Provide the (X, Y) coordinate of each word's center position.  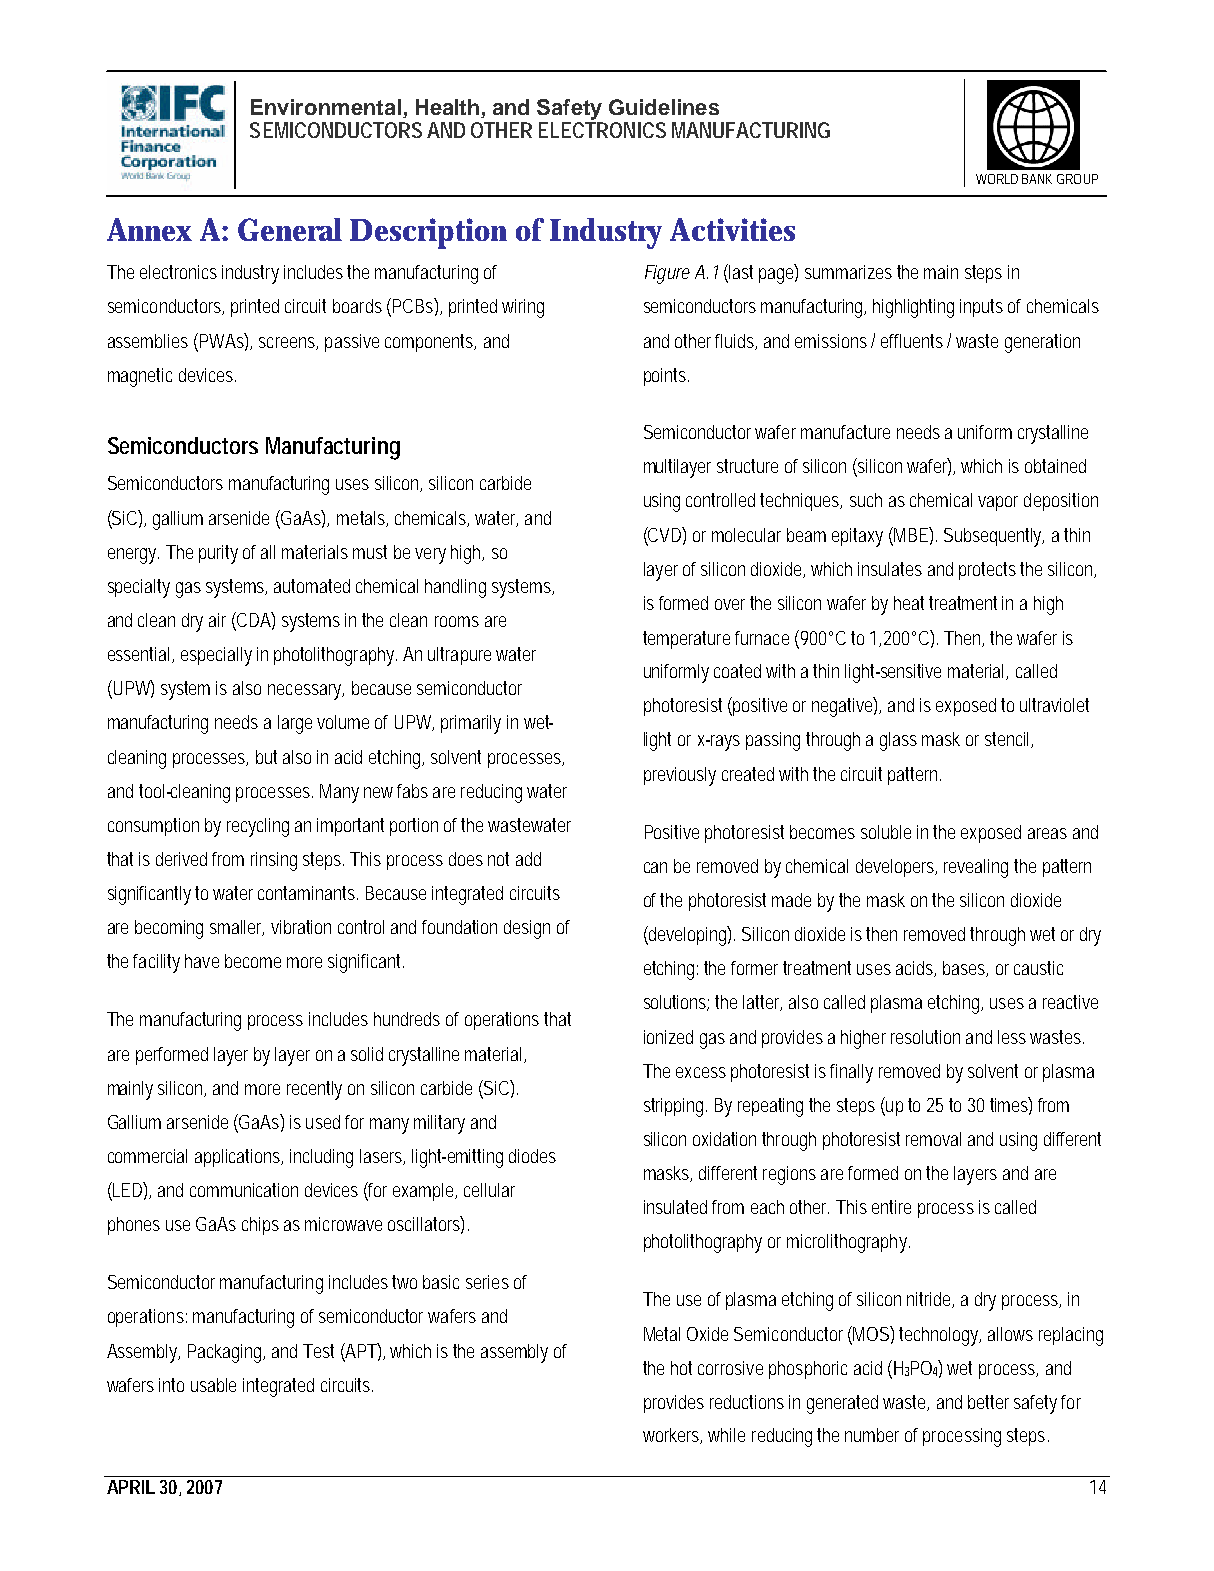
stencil (1008, 740)
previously (680, 776)
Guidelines (664, 107)
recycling (258, 827)
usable (213, 1385)
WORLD (997, 179)
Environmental (326, 107)
